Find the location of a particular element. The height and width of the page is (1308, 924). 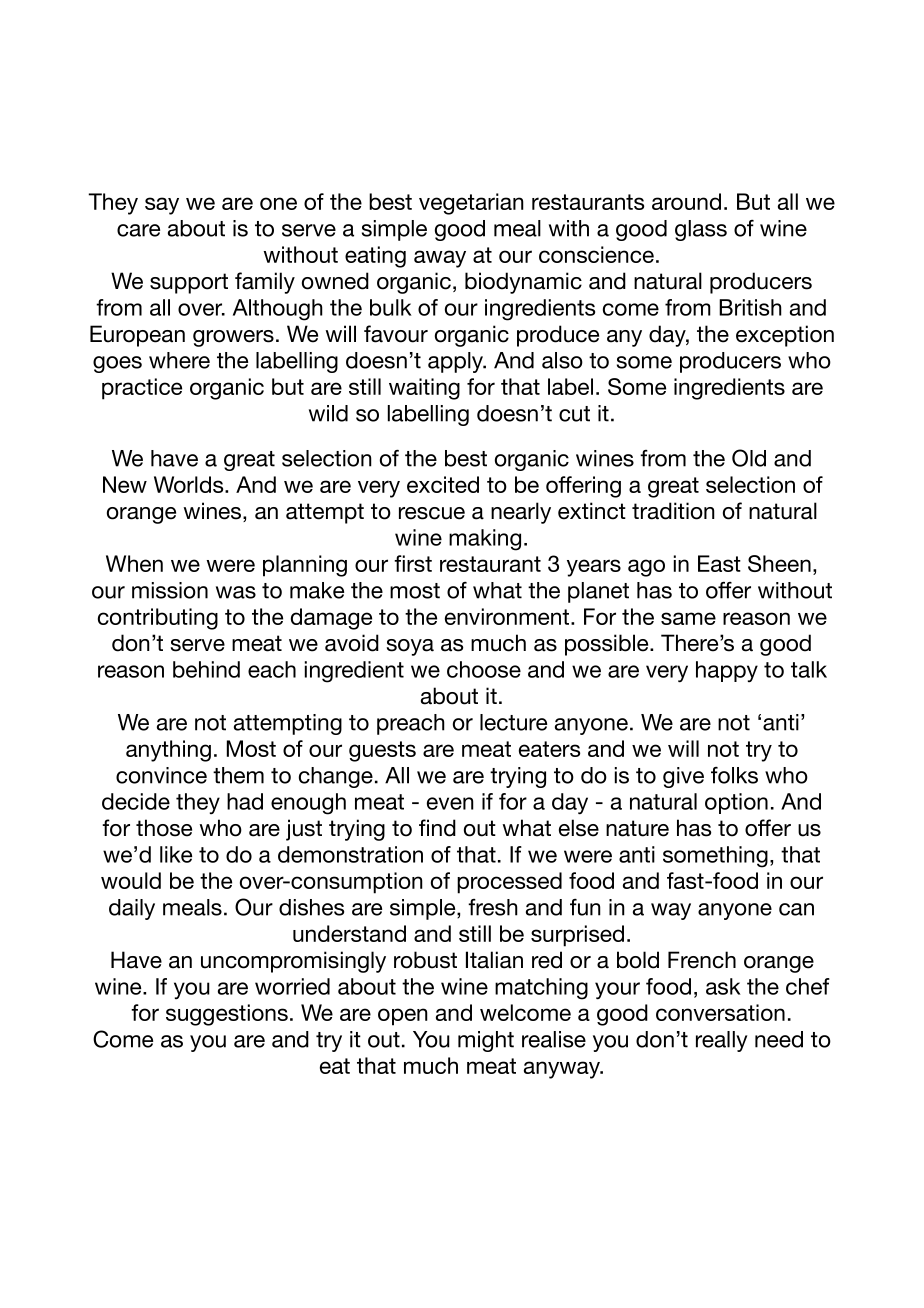

waiting is located at coordinates (424, 389).
